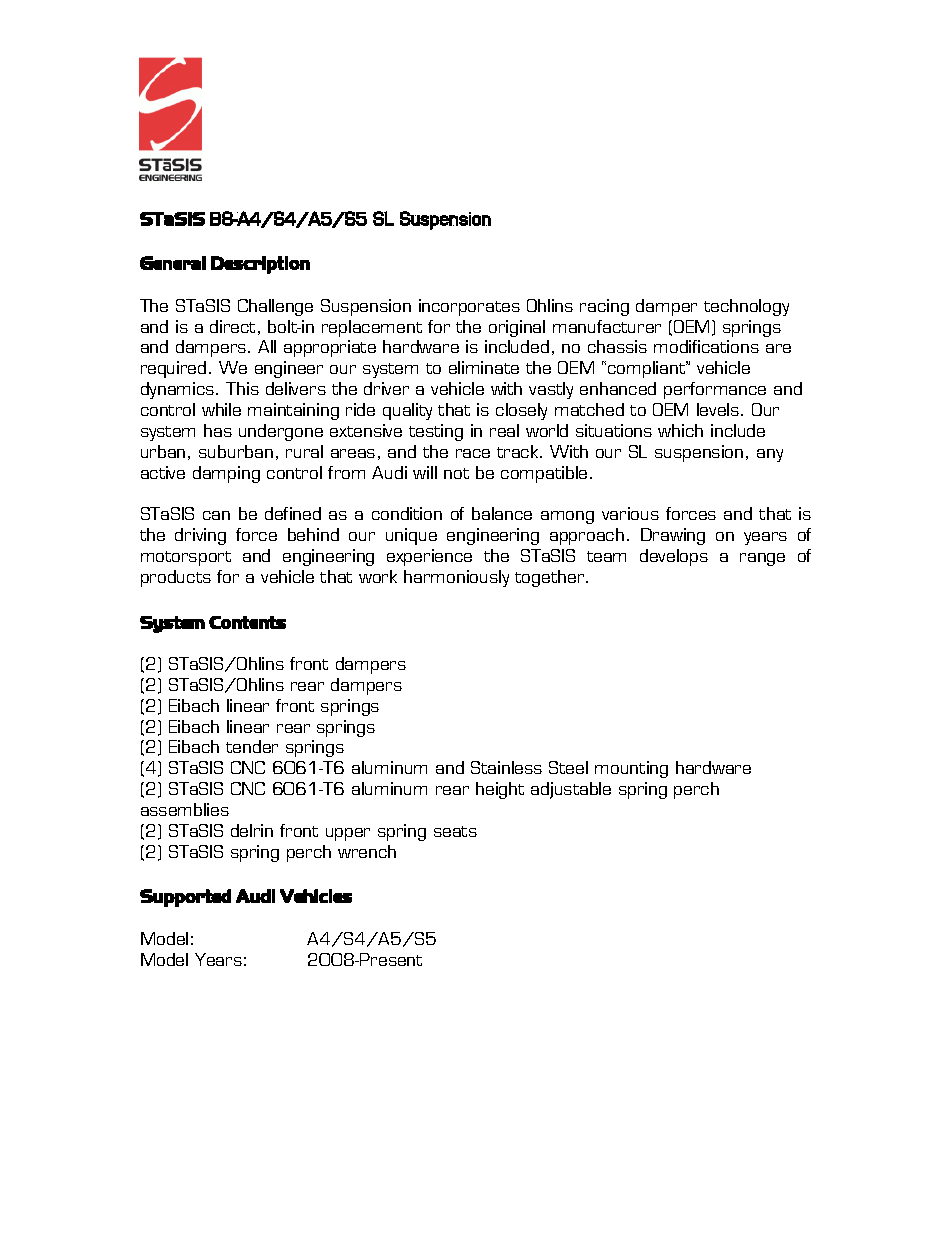 This page has height=1233, width=952. I want to click on adjustable, so click(571, 790).
